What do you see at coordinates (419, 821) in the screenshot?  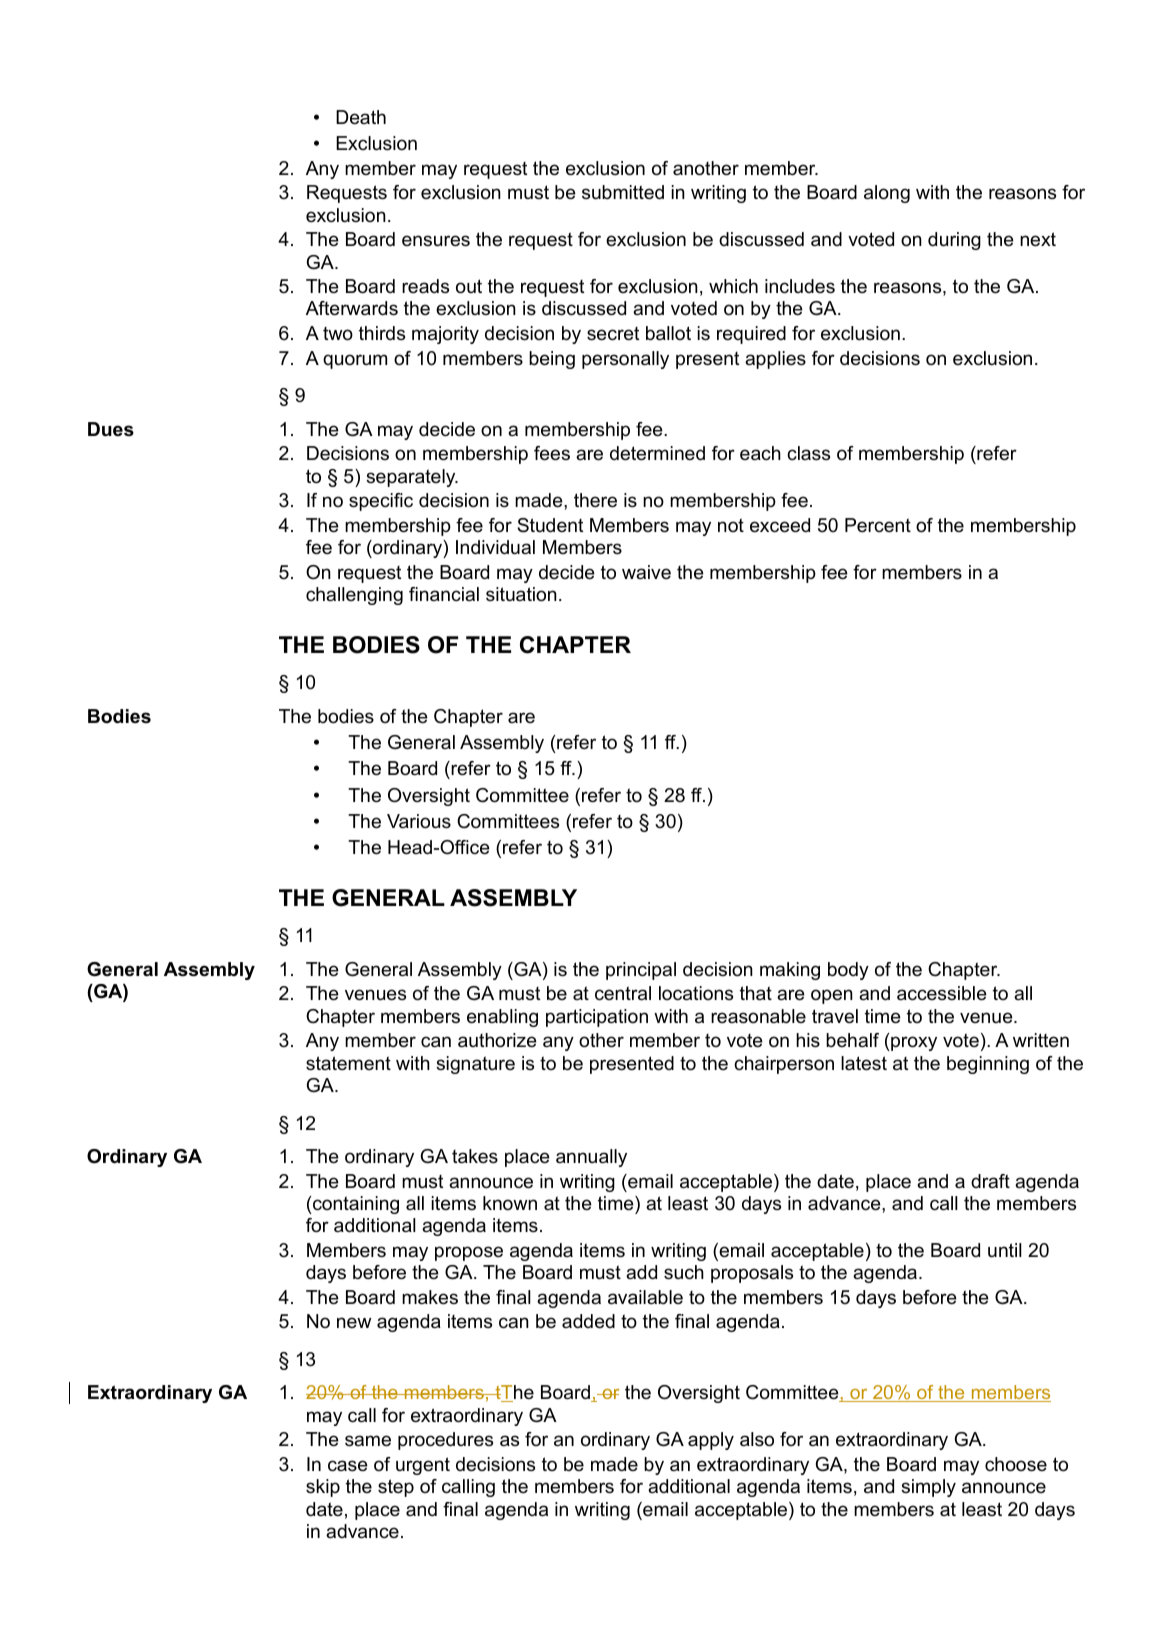 I see `Various` at bounding box center [419, 821].
